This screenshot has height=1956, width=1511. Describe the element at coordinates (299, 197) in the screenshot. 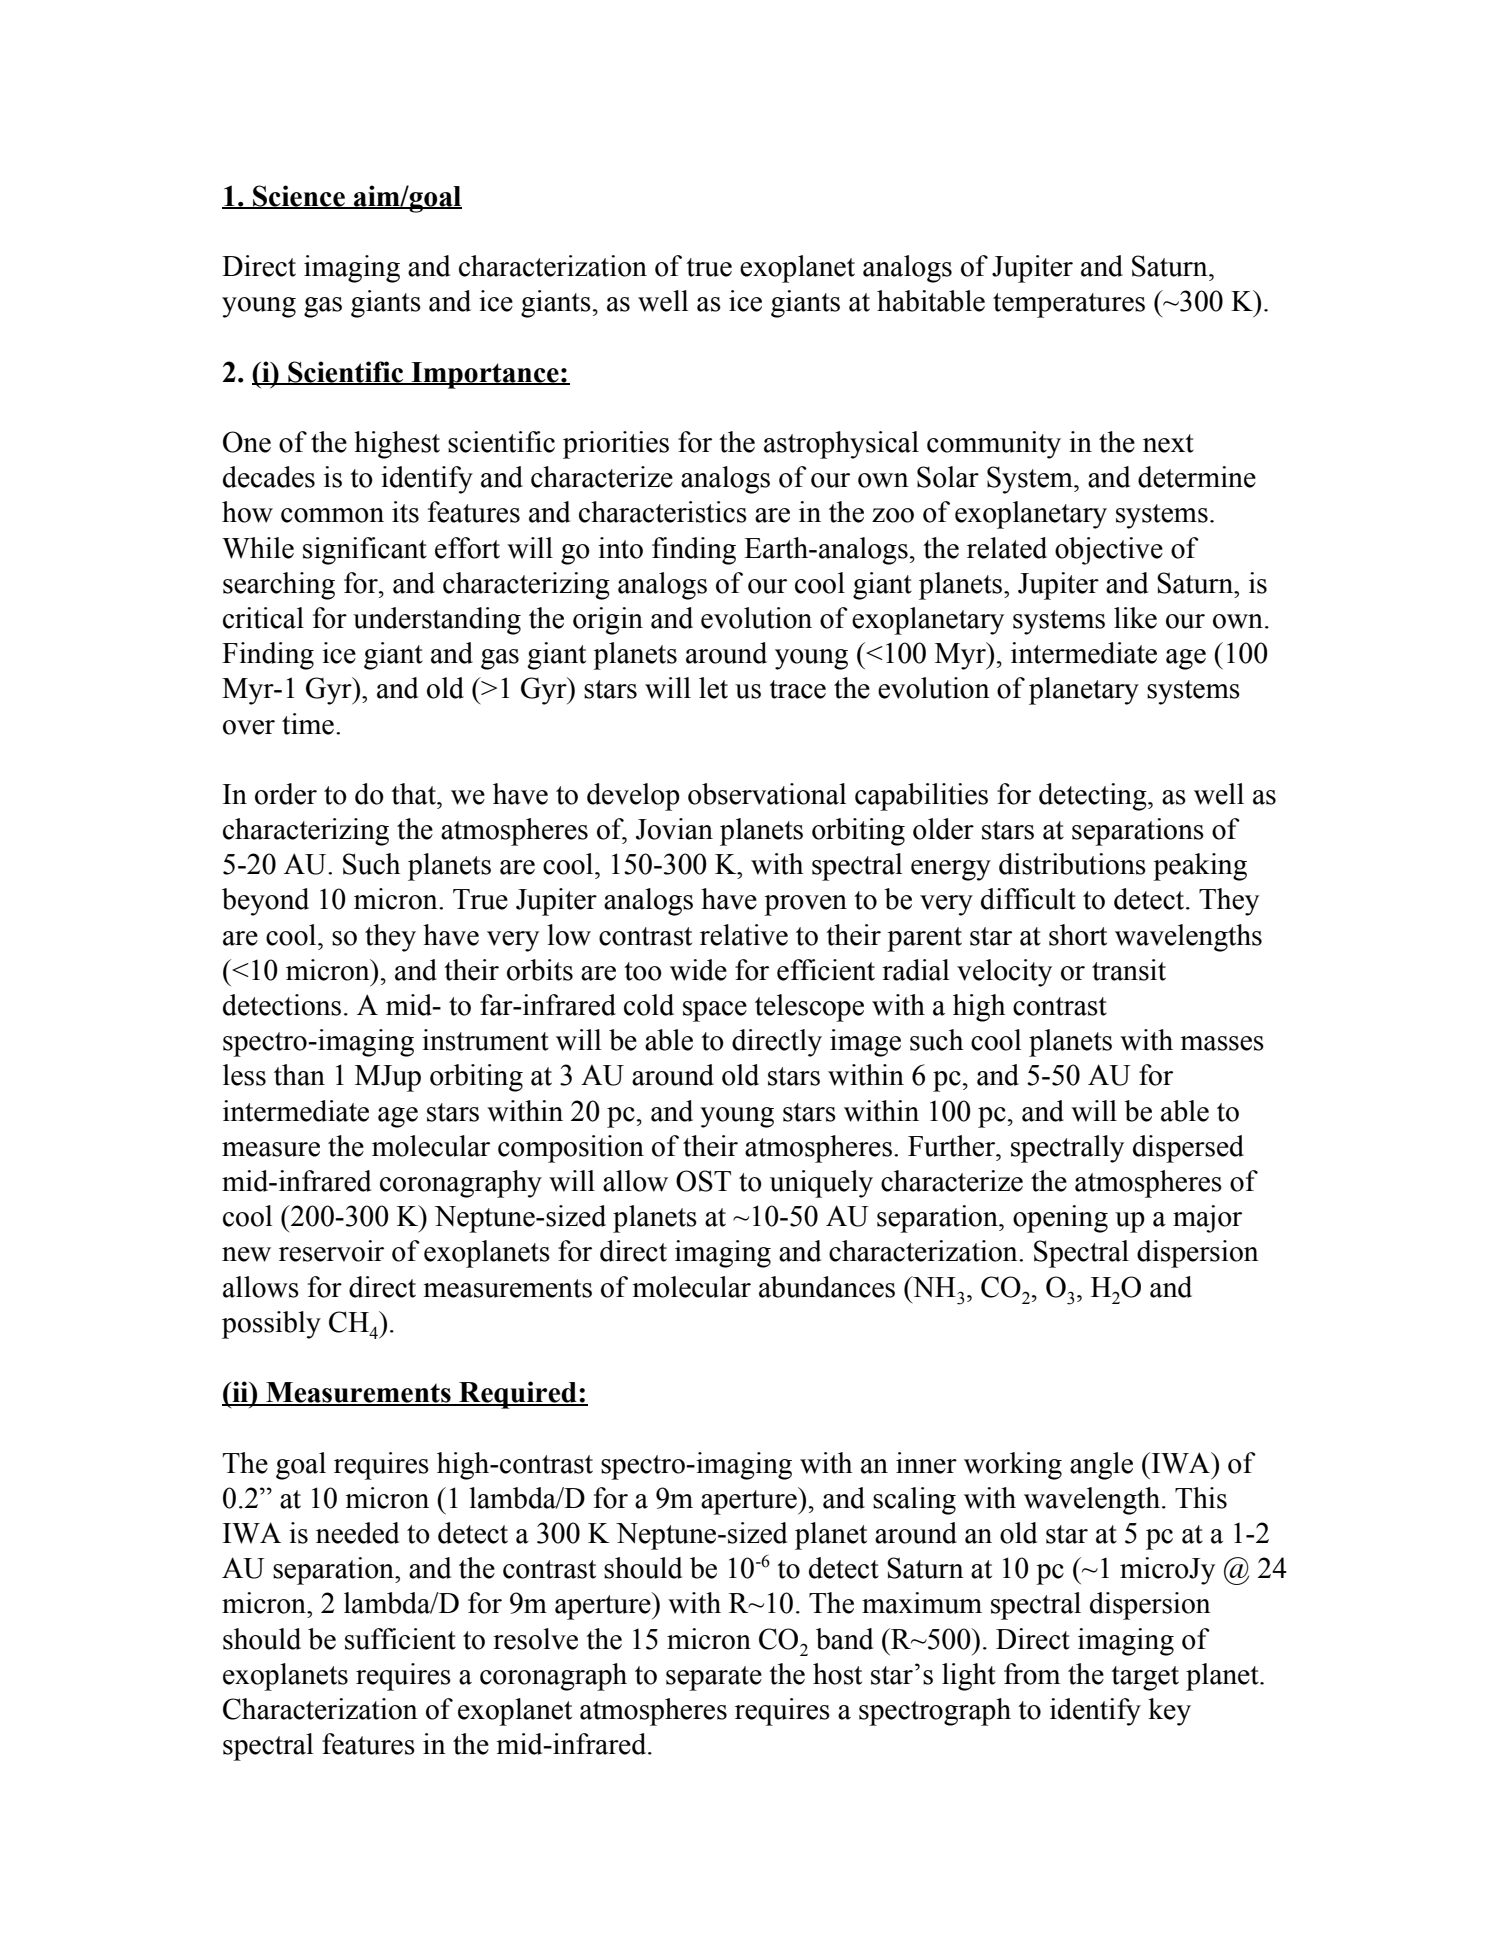

I see `Science` at that location.
